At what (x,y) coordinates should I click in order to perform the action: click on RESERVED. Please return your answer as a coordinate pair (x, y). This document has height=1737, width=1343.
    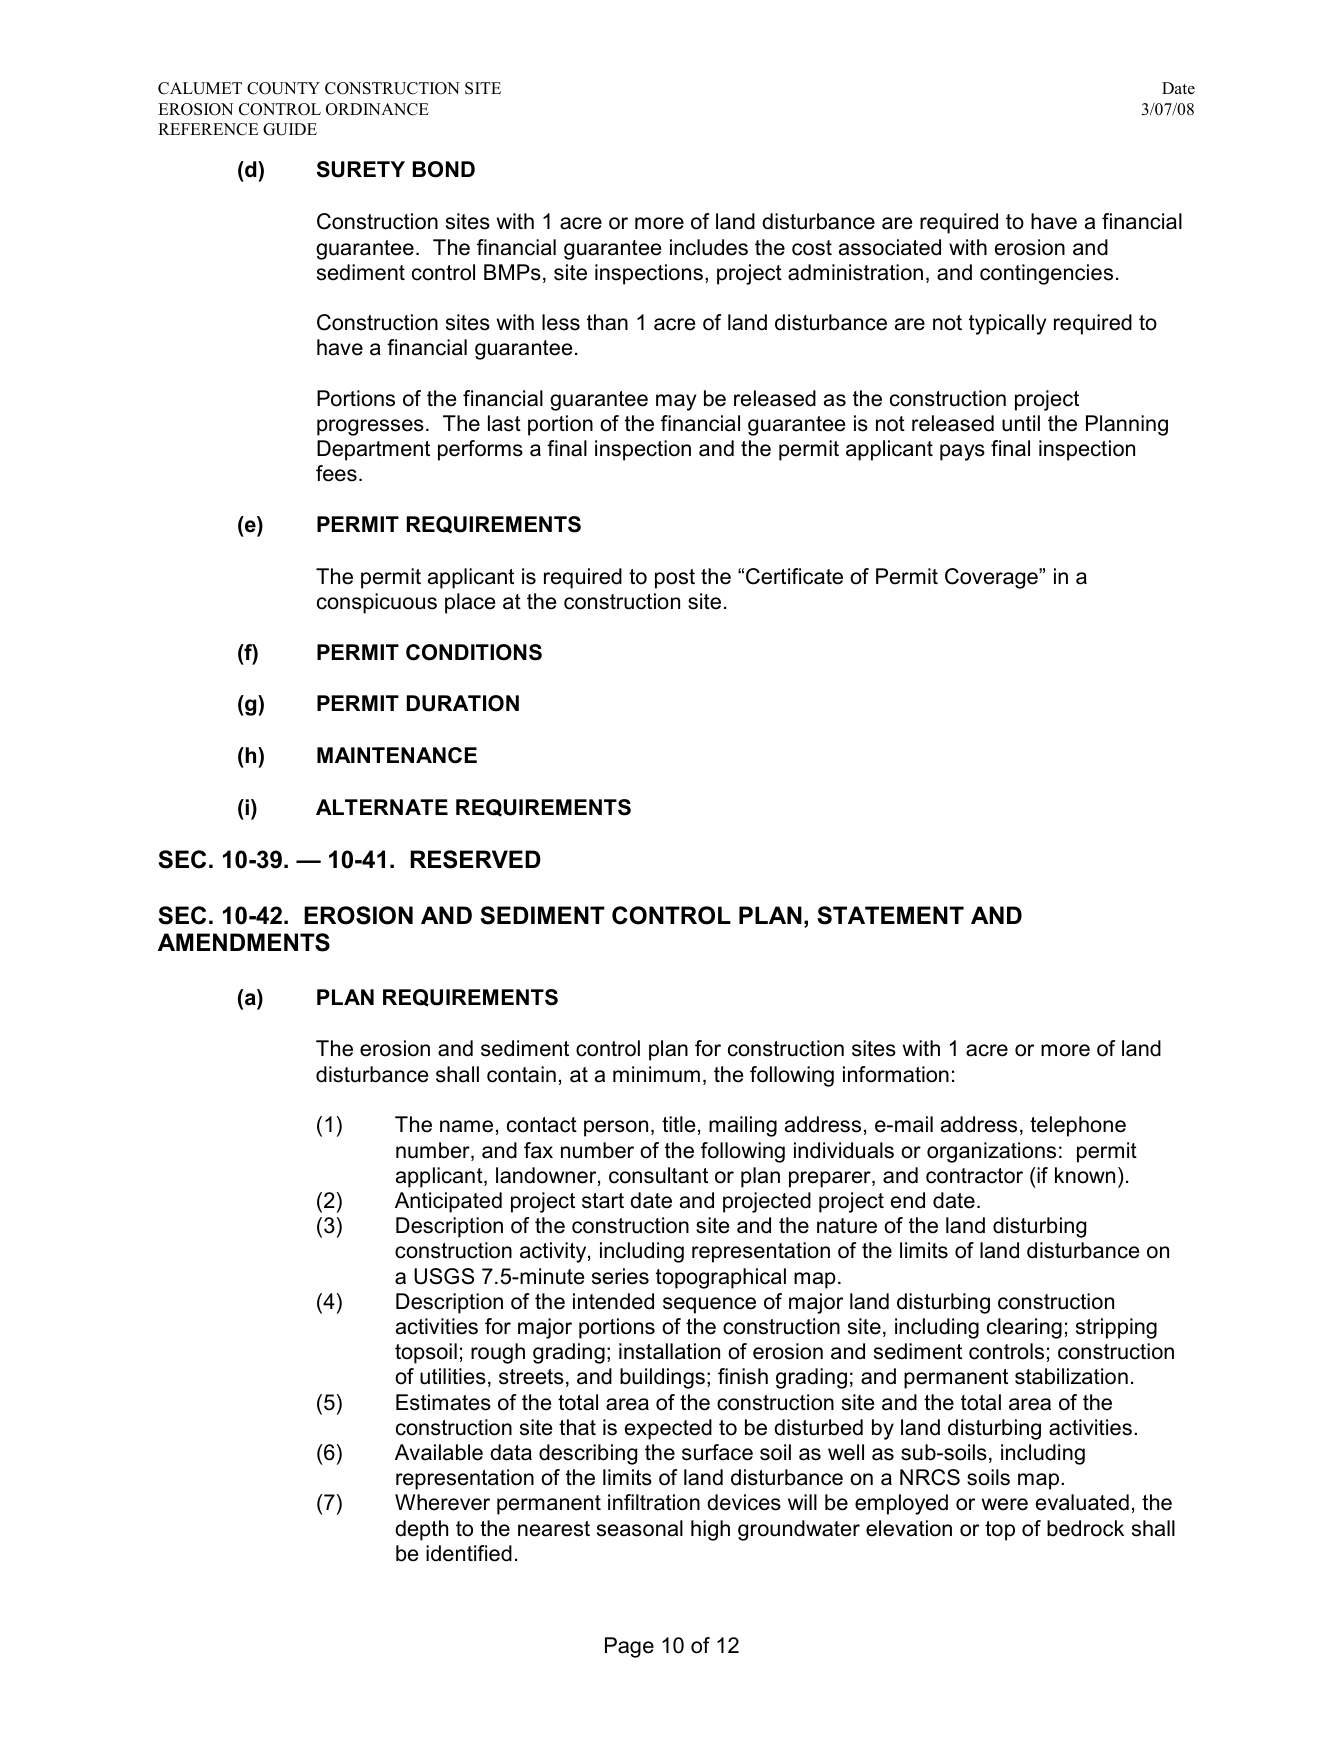
    Looking at the image, I should click on (475, 859).
